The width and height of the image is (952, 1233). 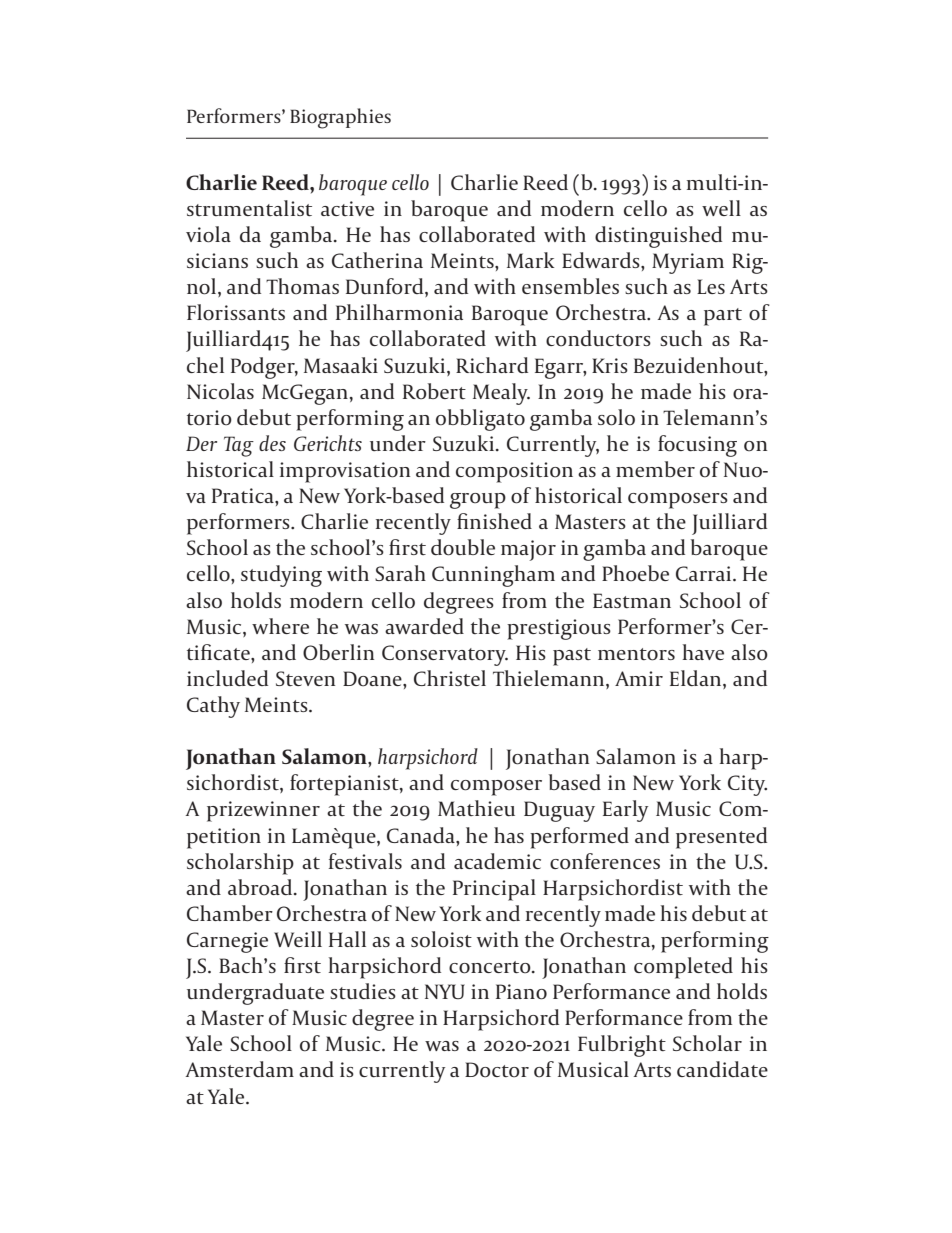 I want to click on Mathieu, so click(x=476, y=808).
